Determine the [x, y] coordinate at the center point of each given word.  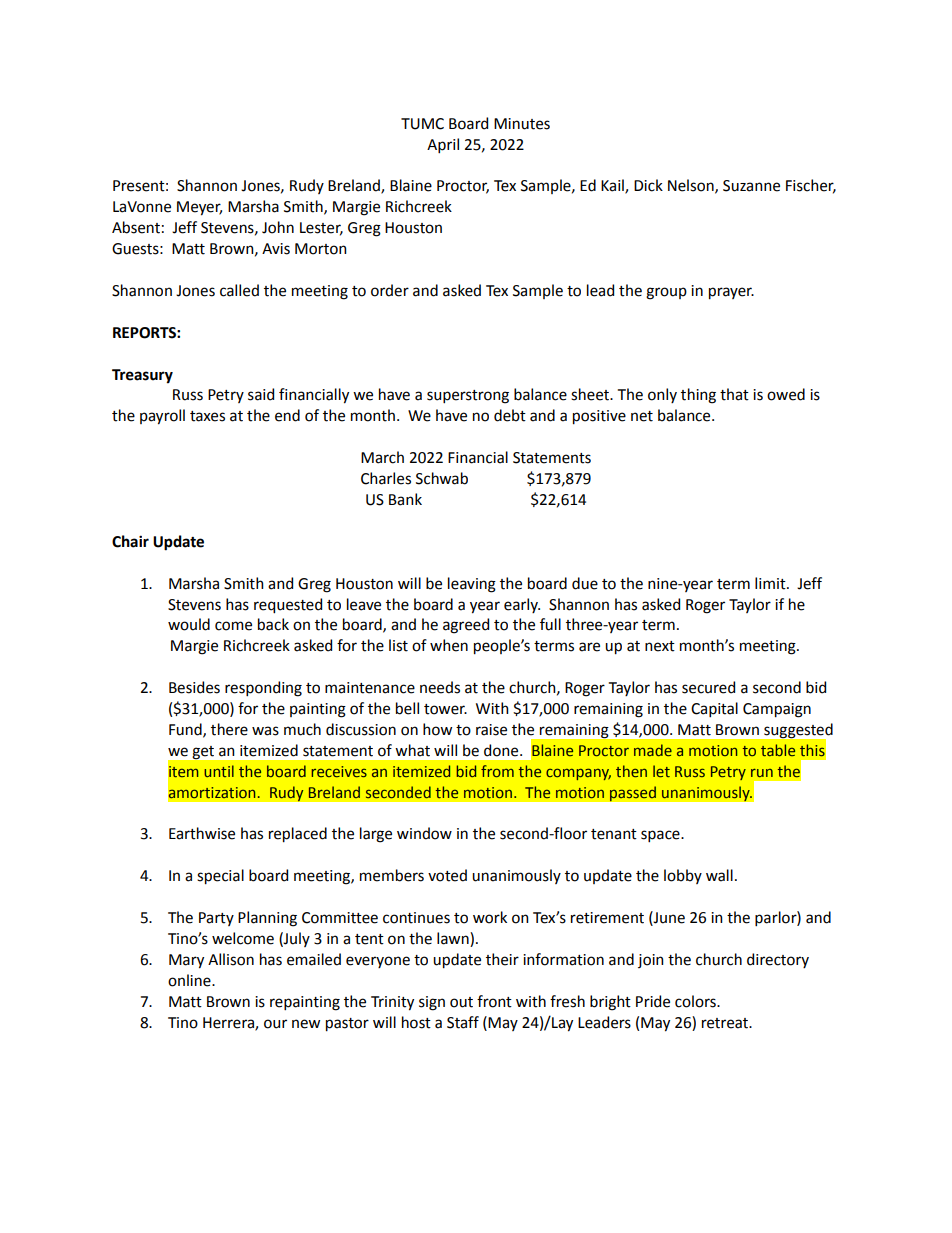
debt [510, 415]
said [261, 394]
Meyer [199, 208]
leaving [472, 585]
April [443, 145]
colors [696, 1001]
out [461, 1002]
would [189, 624]
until [219, 771]
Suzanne [751, 186]
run [762, 772]
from [497, 771]
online [190, 980]
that [734, 394]
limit [771, 583]
